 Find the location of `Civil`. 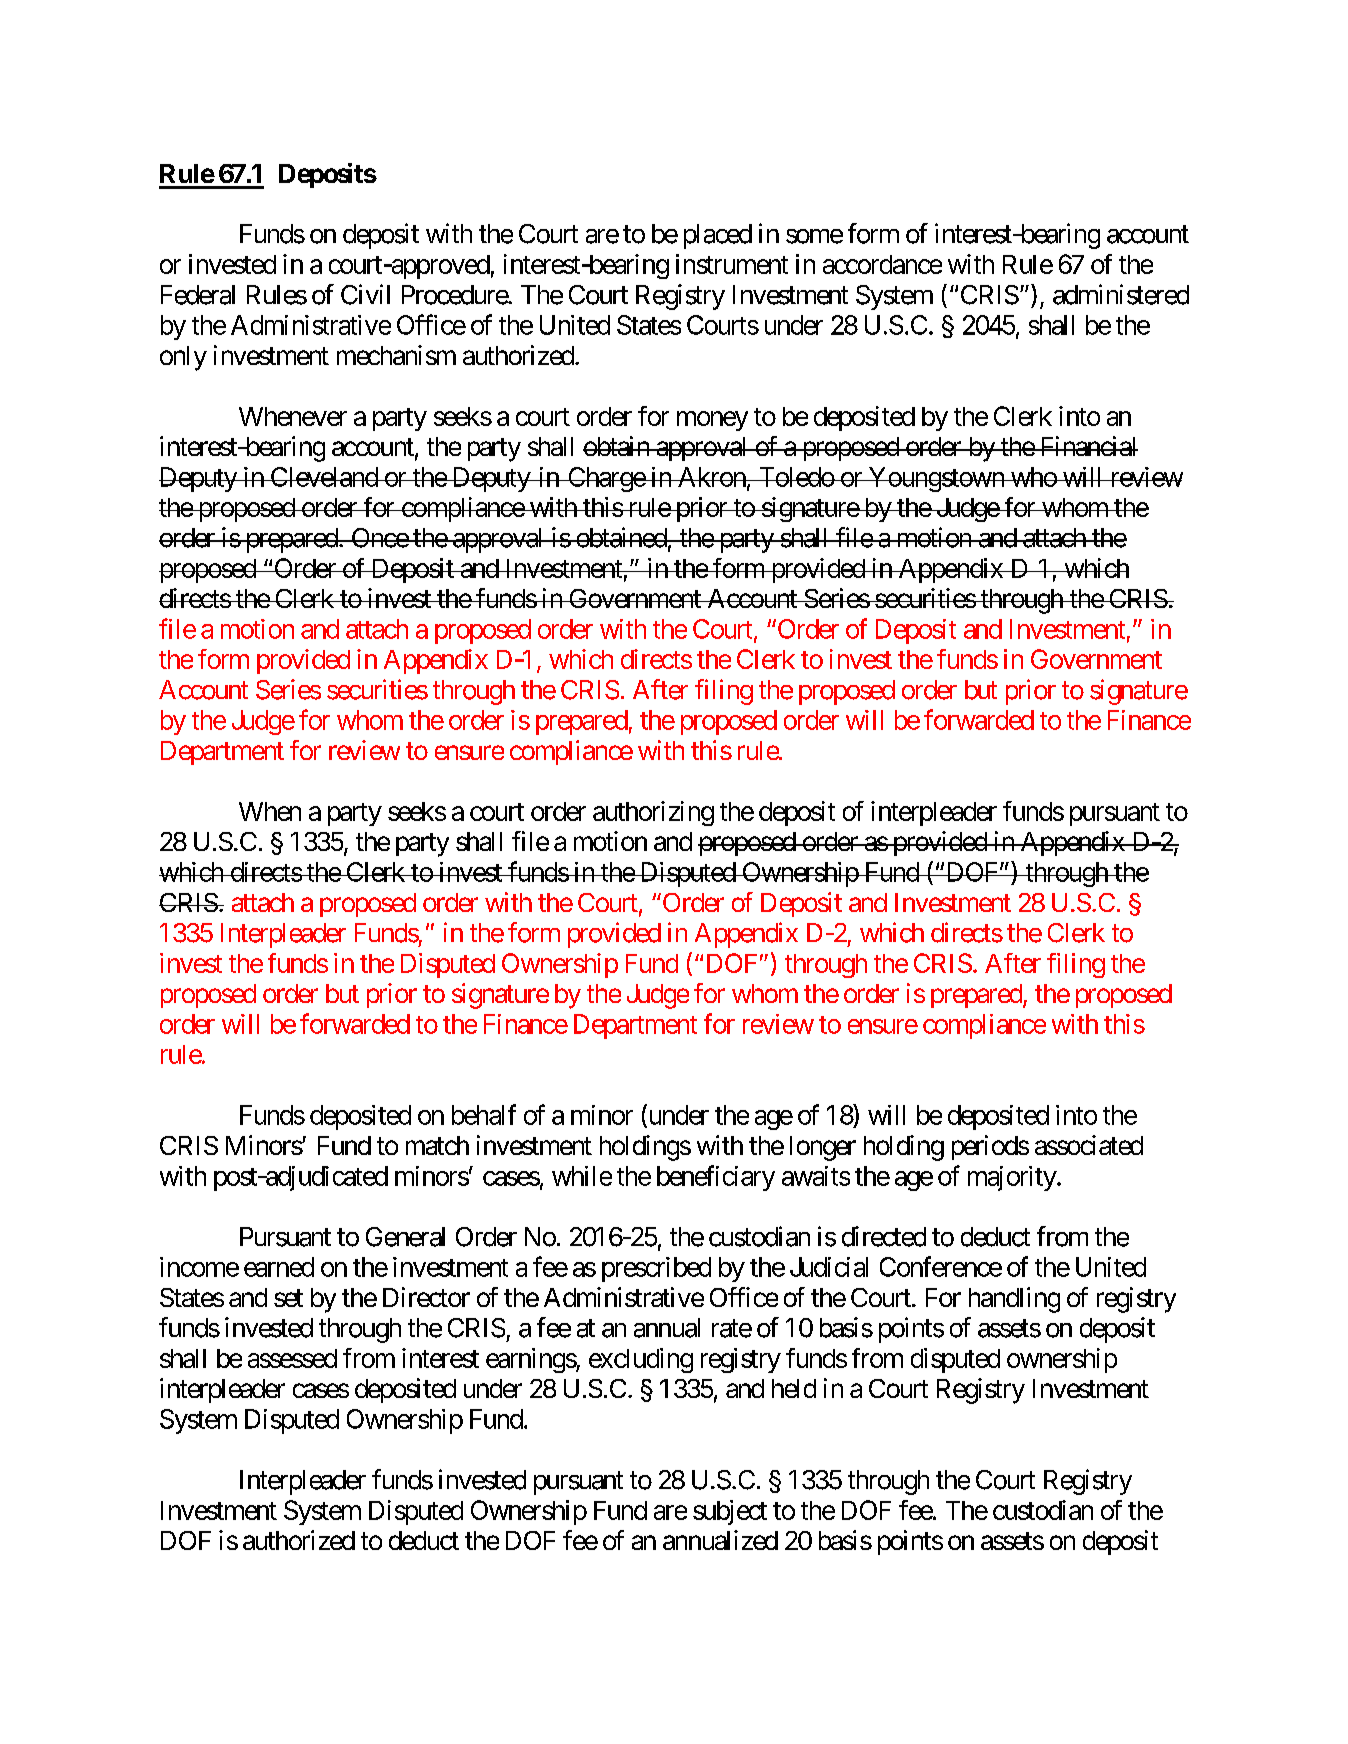

Civil is located at coordinates (365, 294).
